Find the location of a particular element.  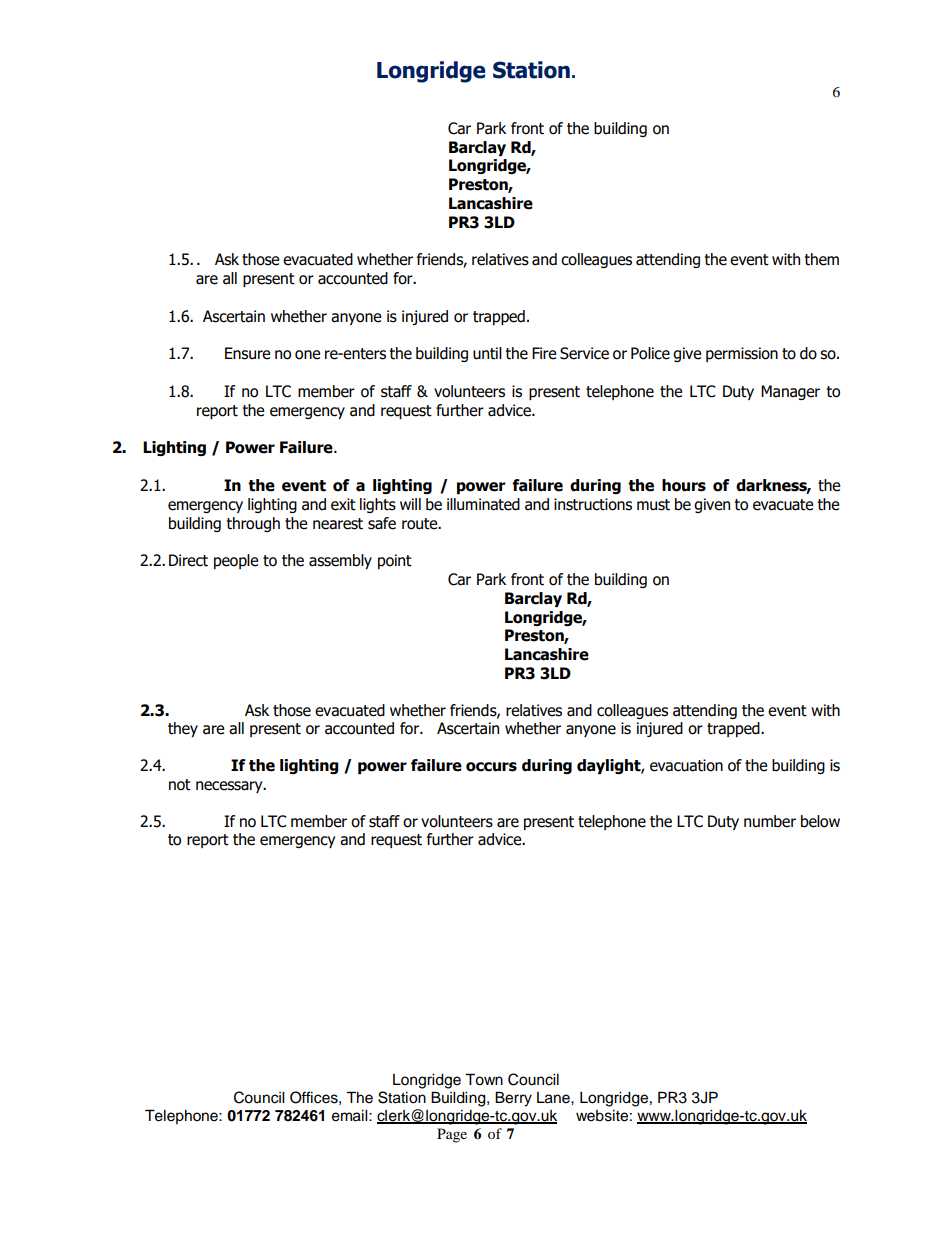

Page is located at coordinates (452, 1135).
